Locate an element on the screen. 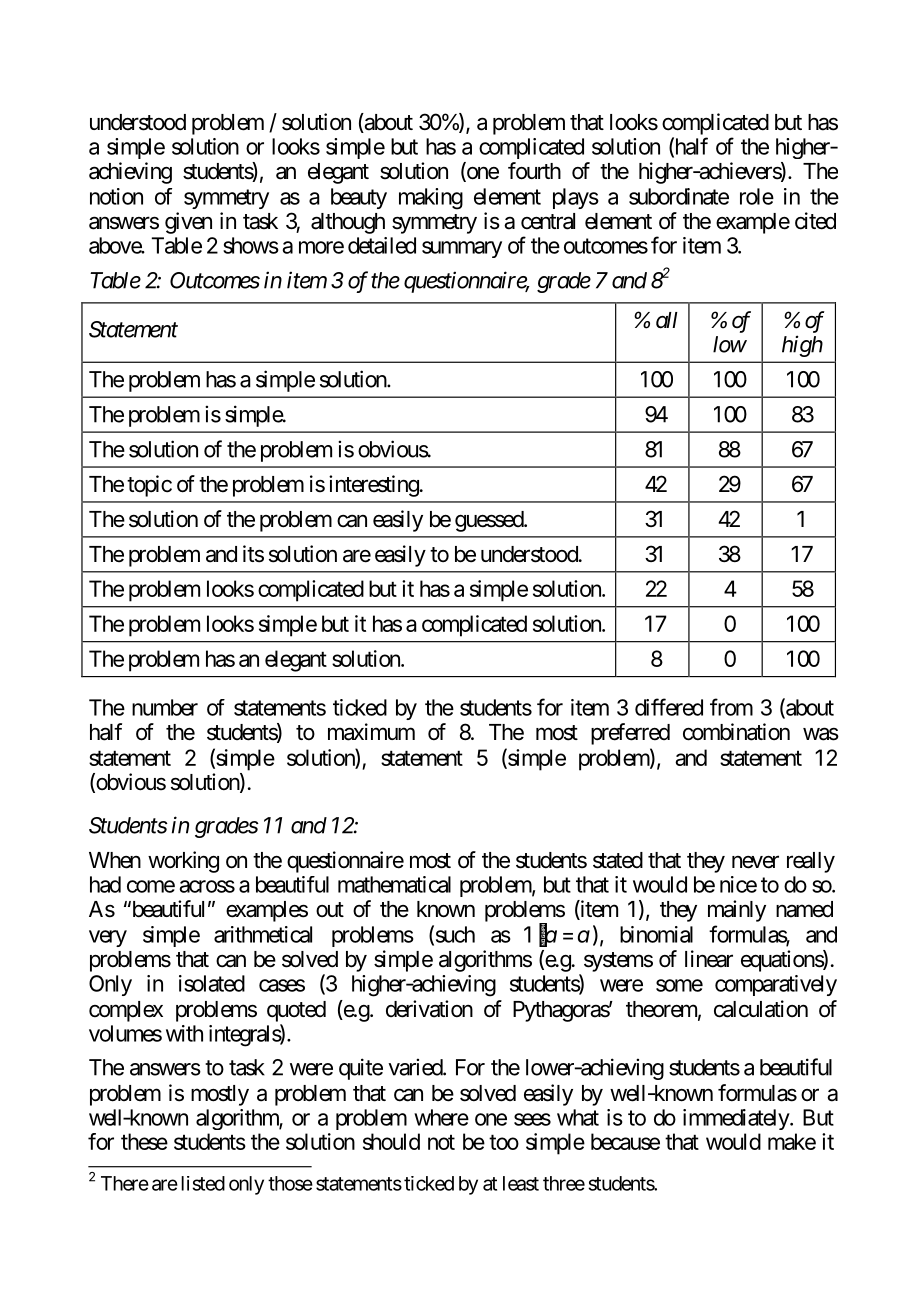 The width and height of the screenshot is (924, 1307). should is located at coordinates (391, 1141).
